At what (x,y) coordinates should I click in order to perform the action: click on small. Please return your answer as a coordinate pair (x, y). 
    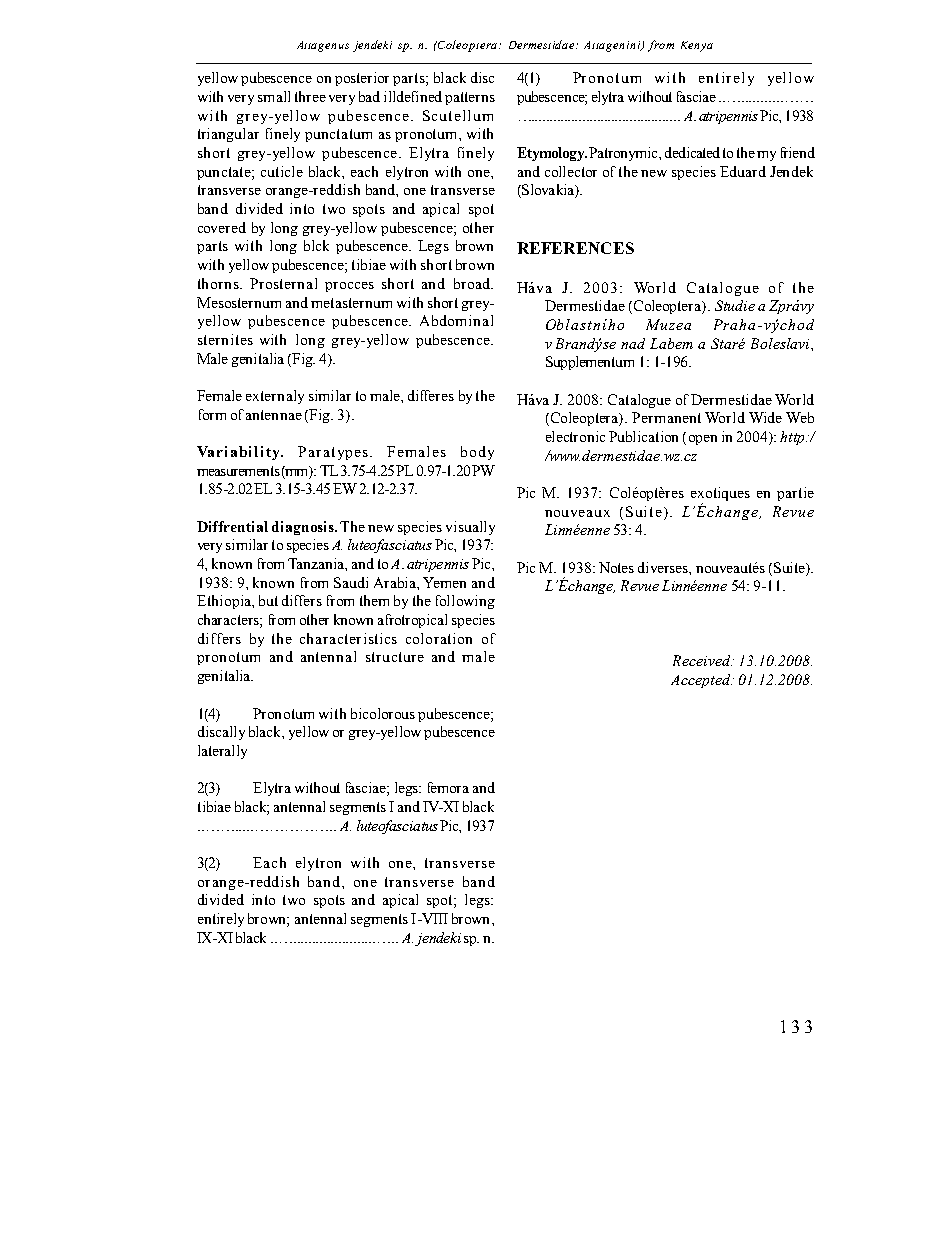
    Looking at the image, I should click on (274, 96).
